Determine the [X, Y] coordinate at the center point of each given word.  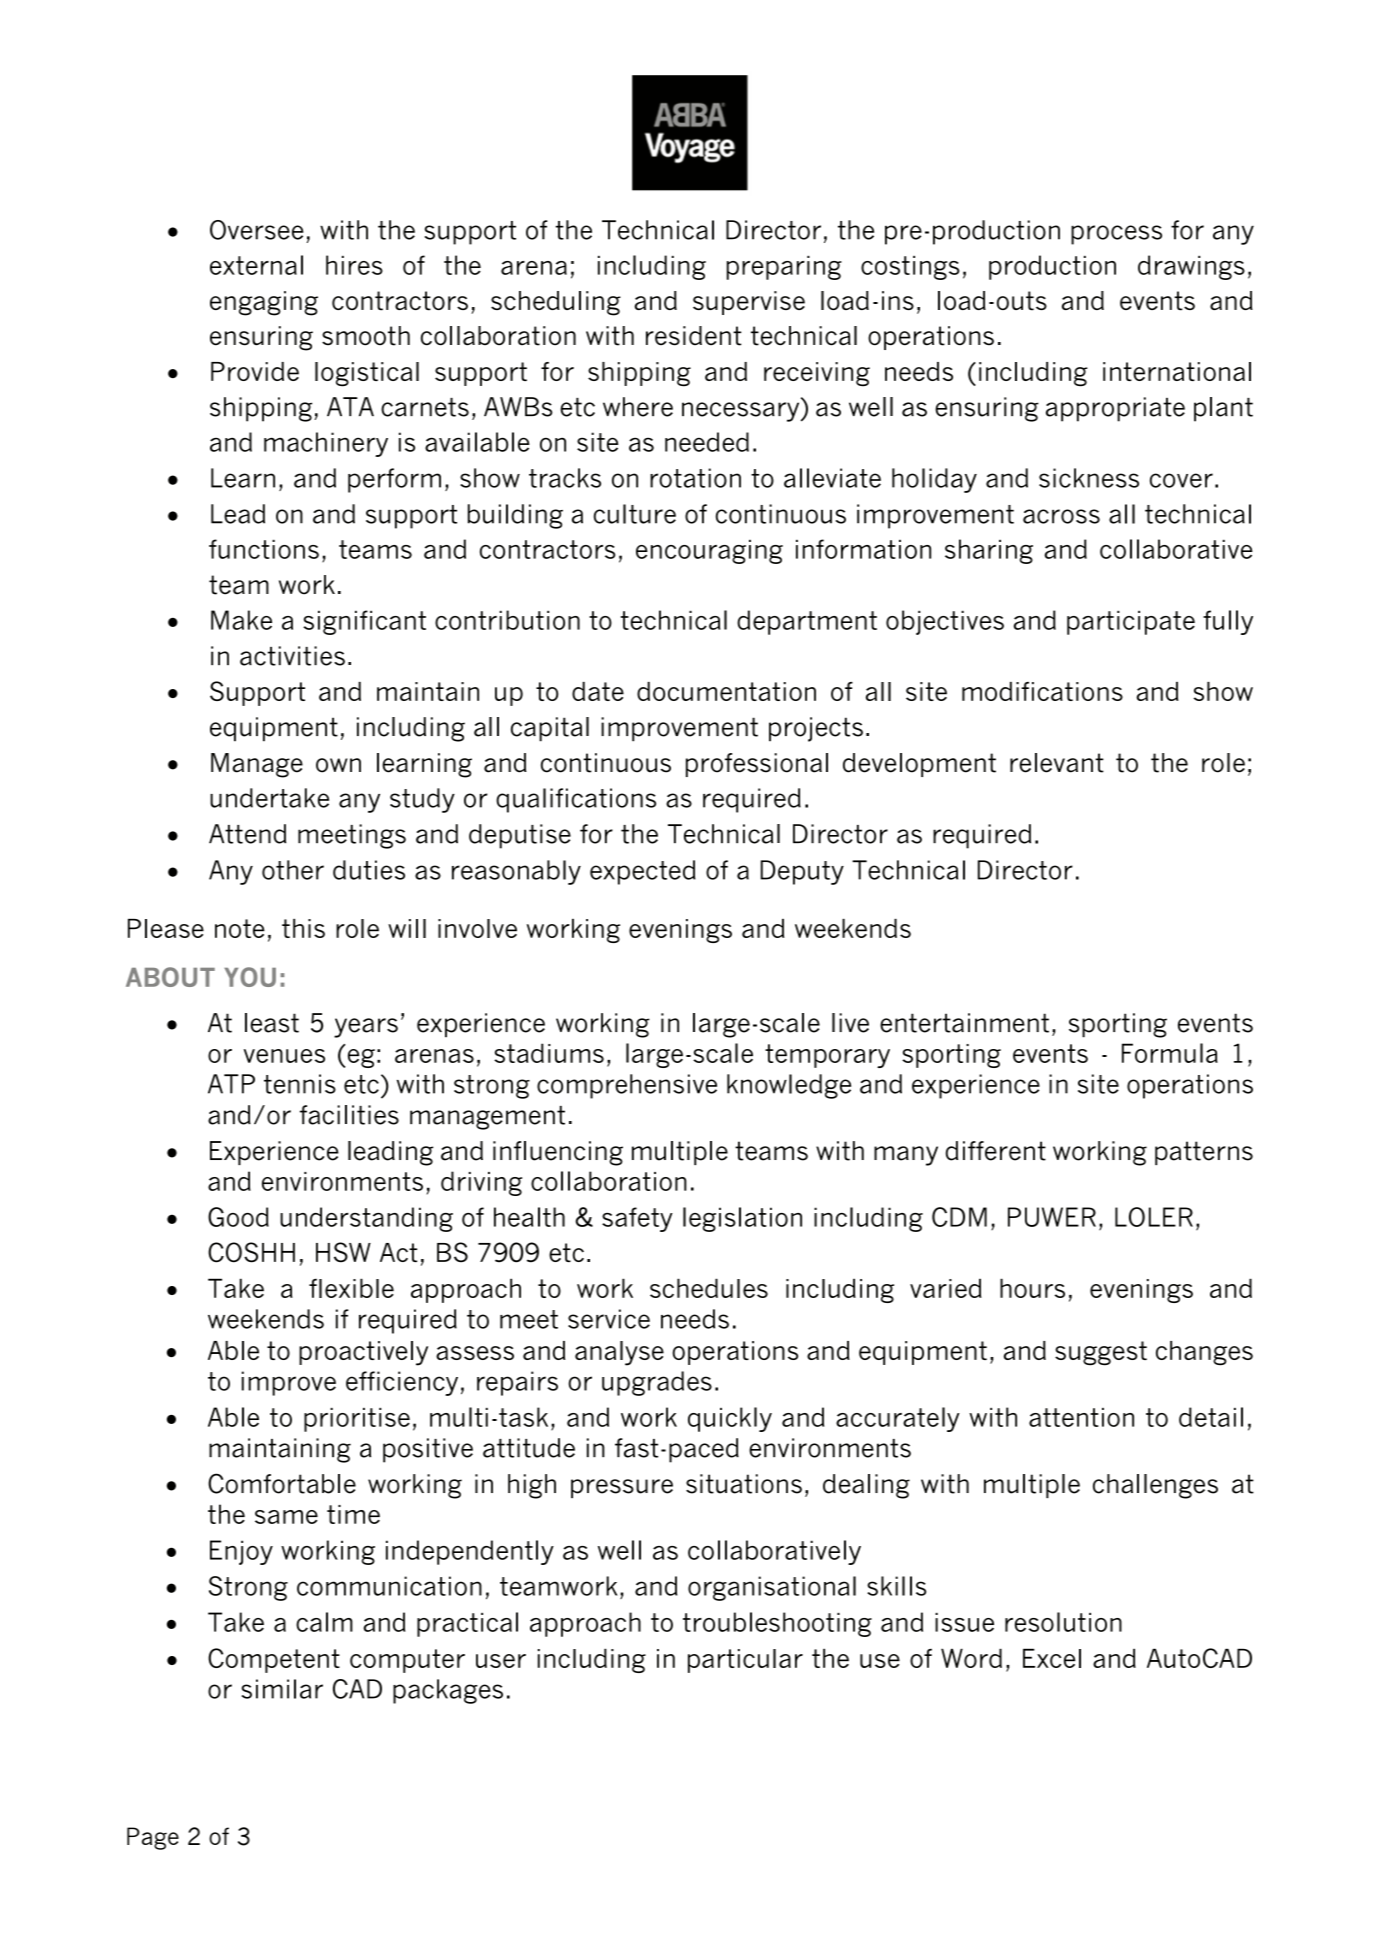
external [256, 265]
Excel [1052, 1658]
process [1116, 235]
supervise [749, 303]
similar [282, 1689]
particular [745, 1661]
